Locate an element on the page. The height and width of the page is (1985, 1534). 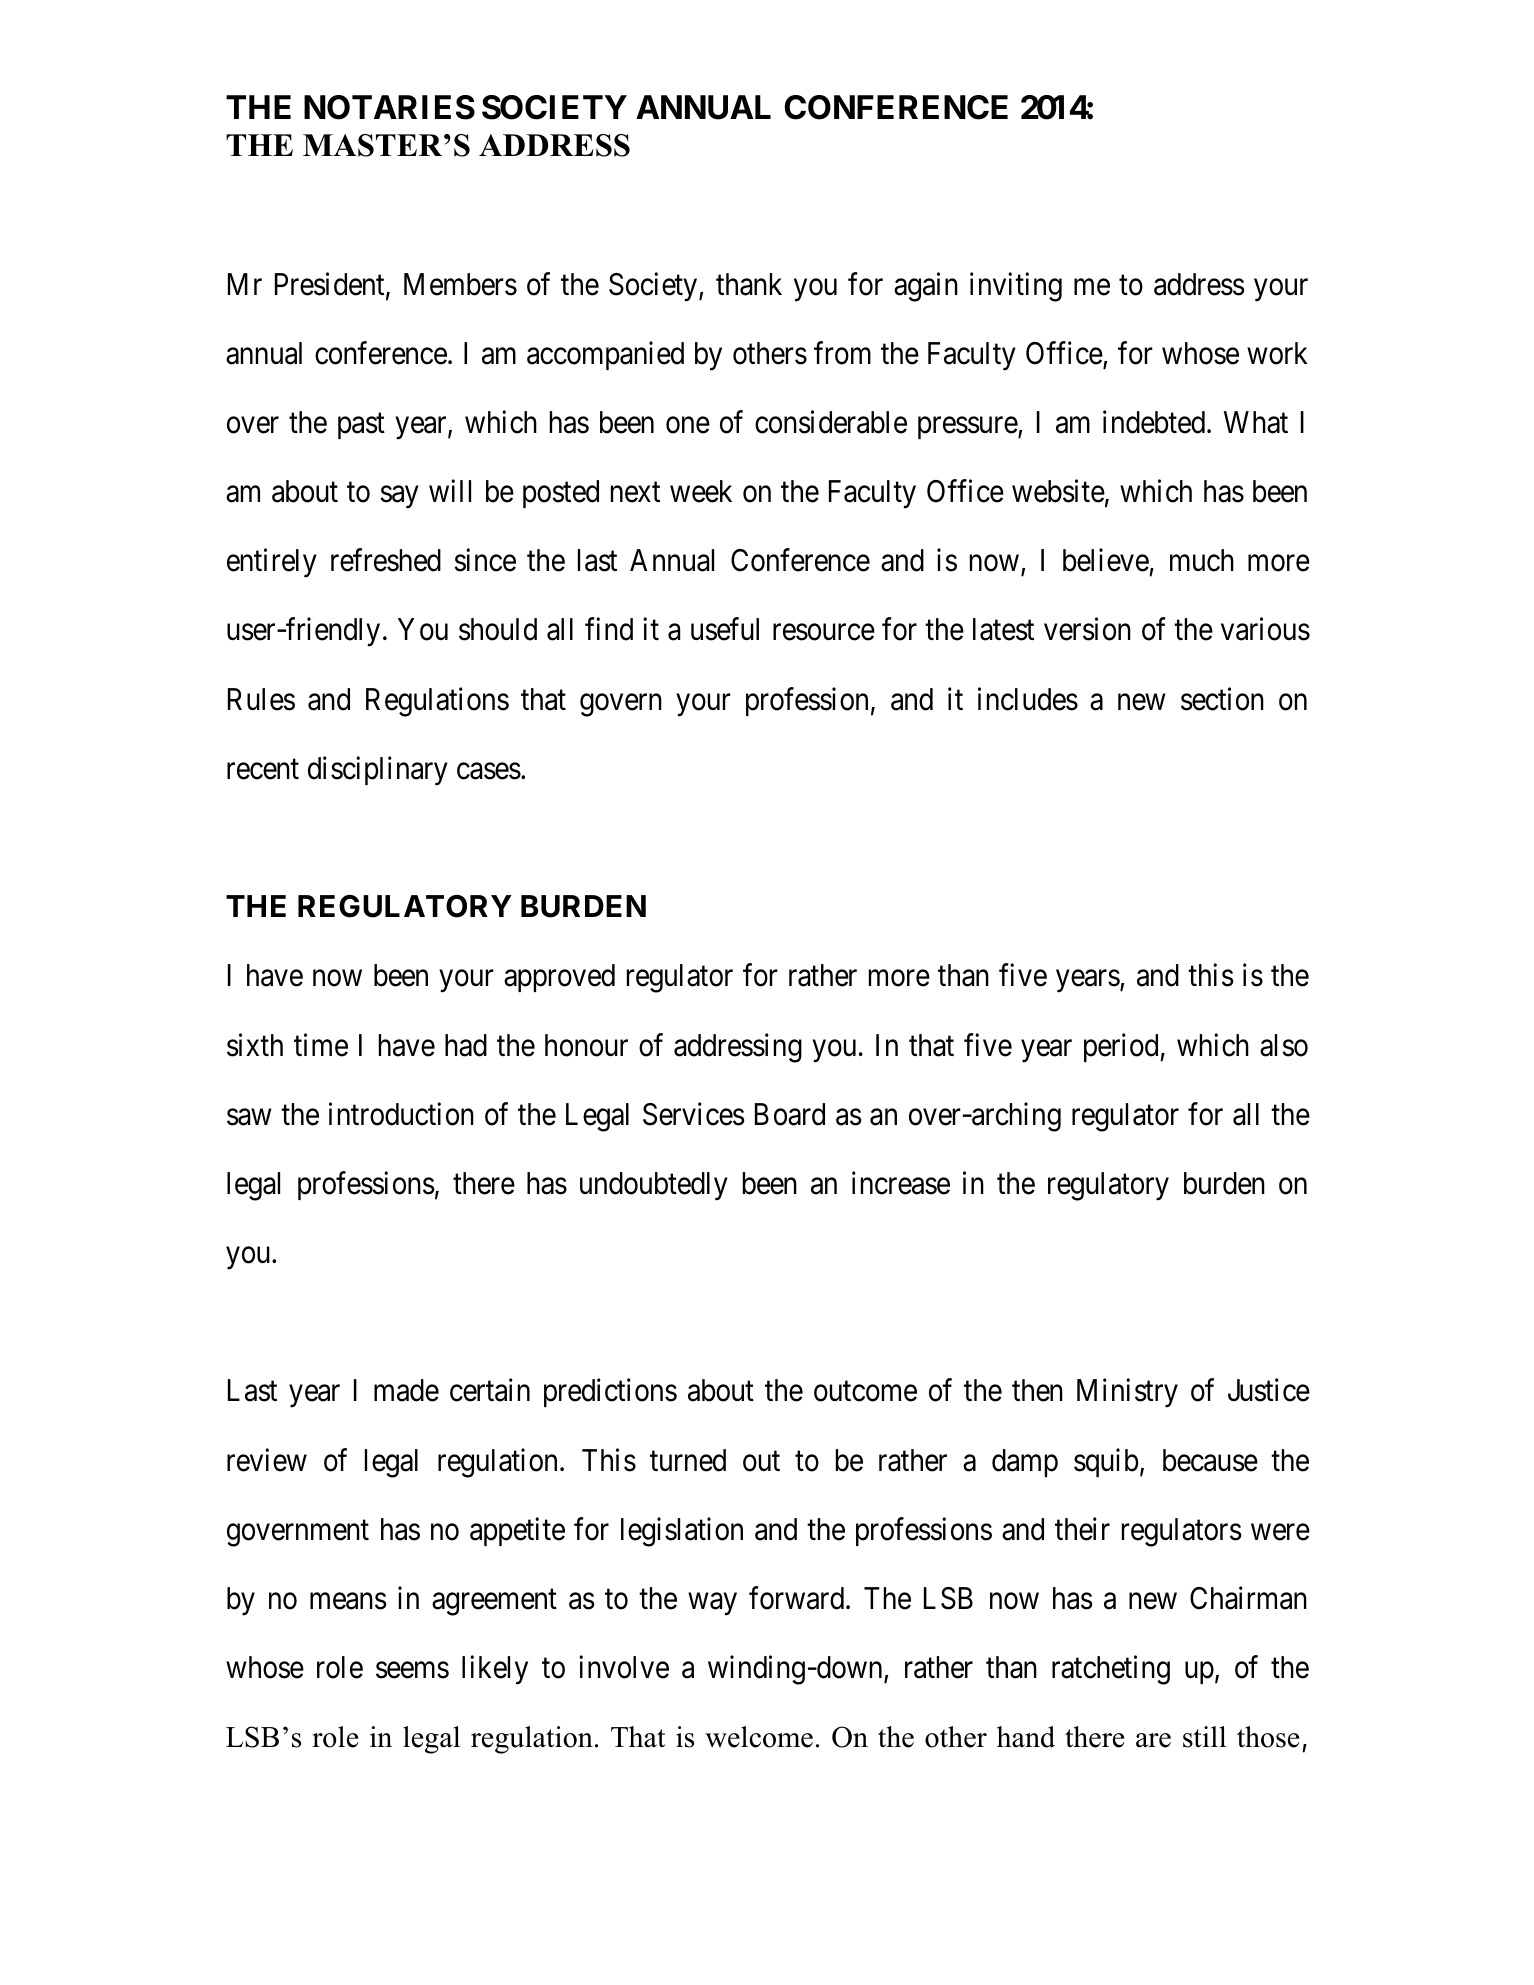
from is located at coordinates (842, 353).
